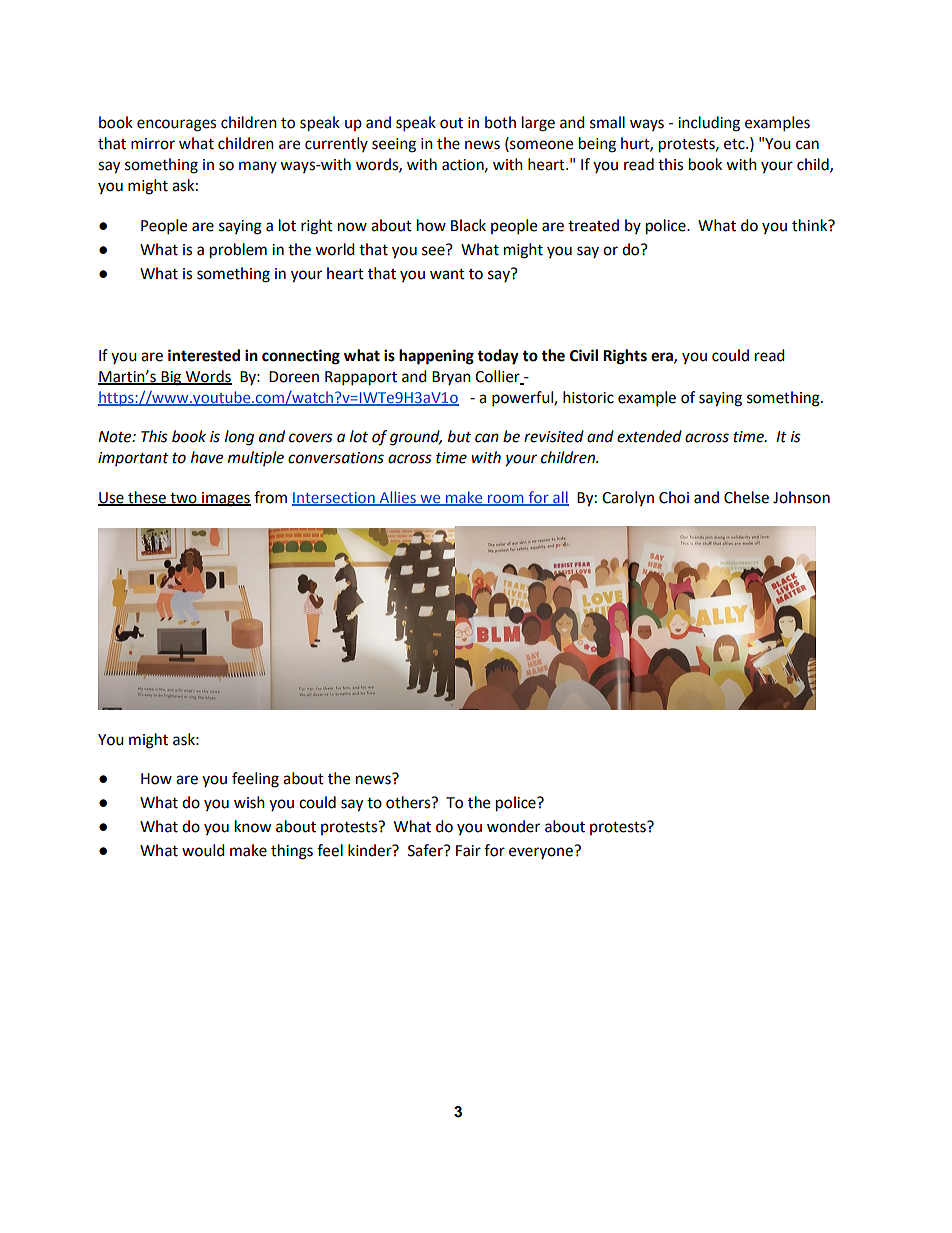  What do you see at coordinates (468, 851) in the document?
I see `Fair` at bounding box center [468, 851].
